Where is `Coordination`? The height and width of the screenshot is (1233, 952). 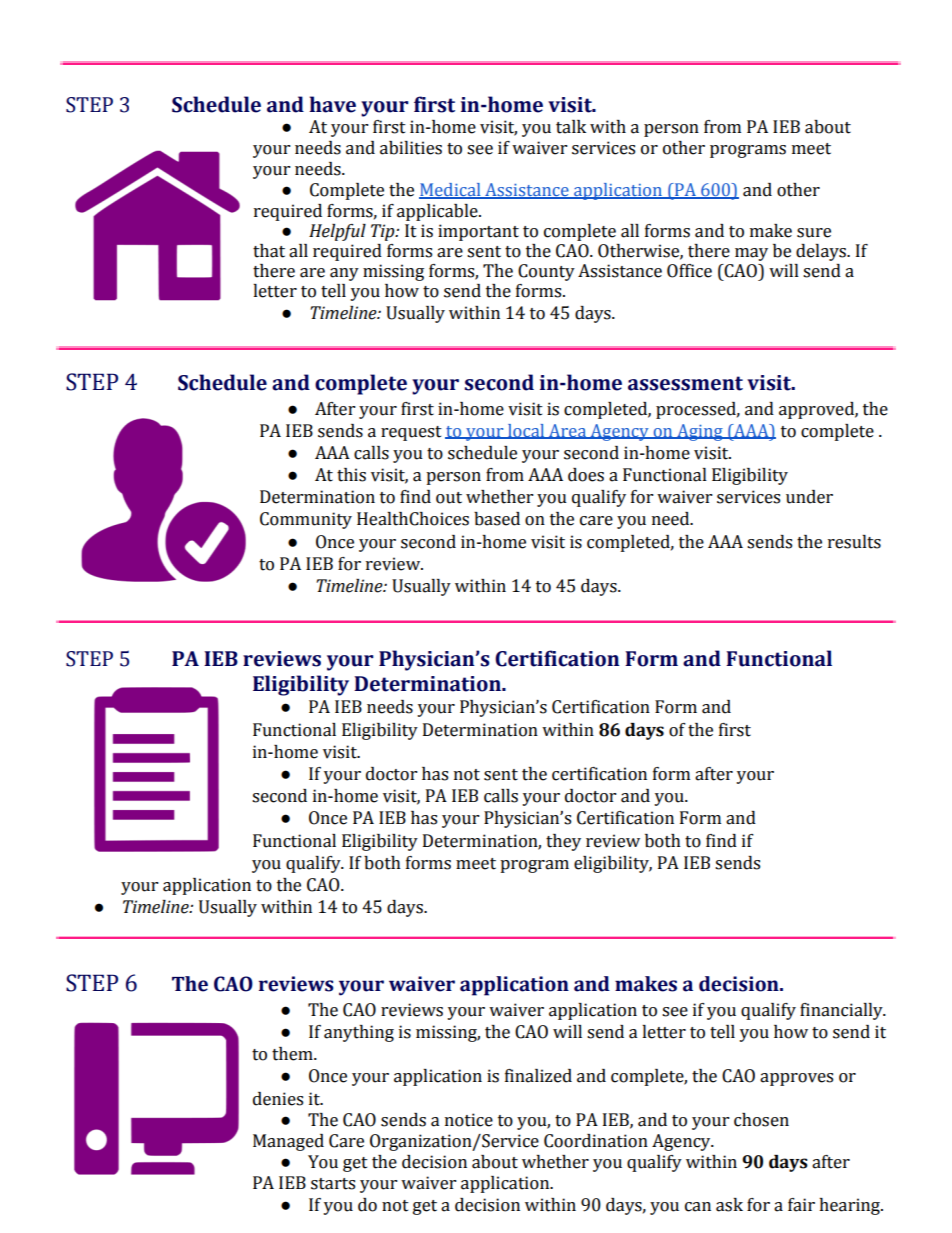
Coordination is located at coordinates (596, 1141).
